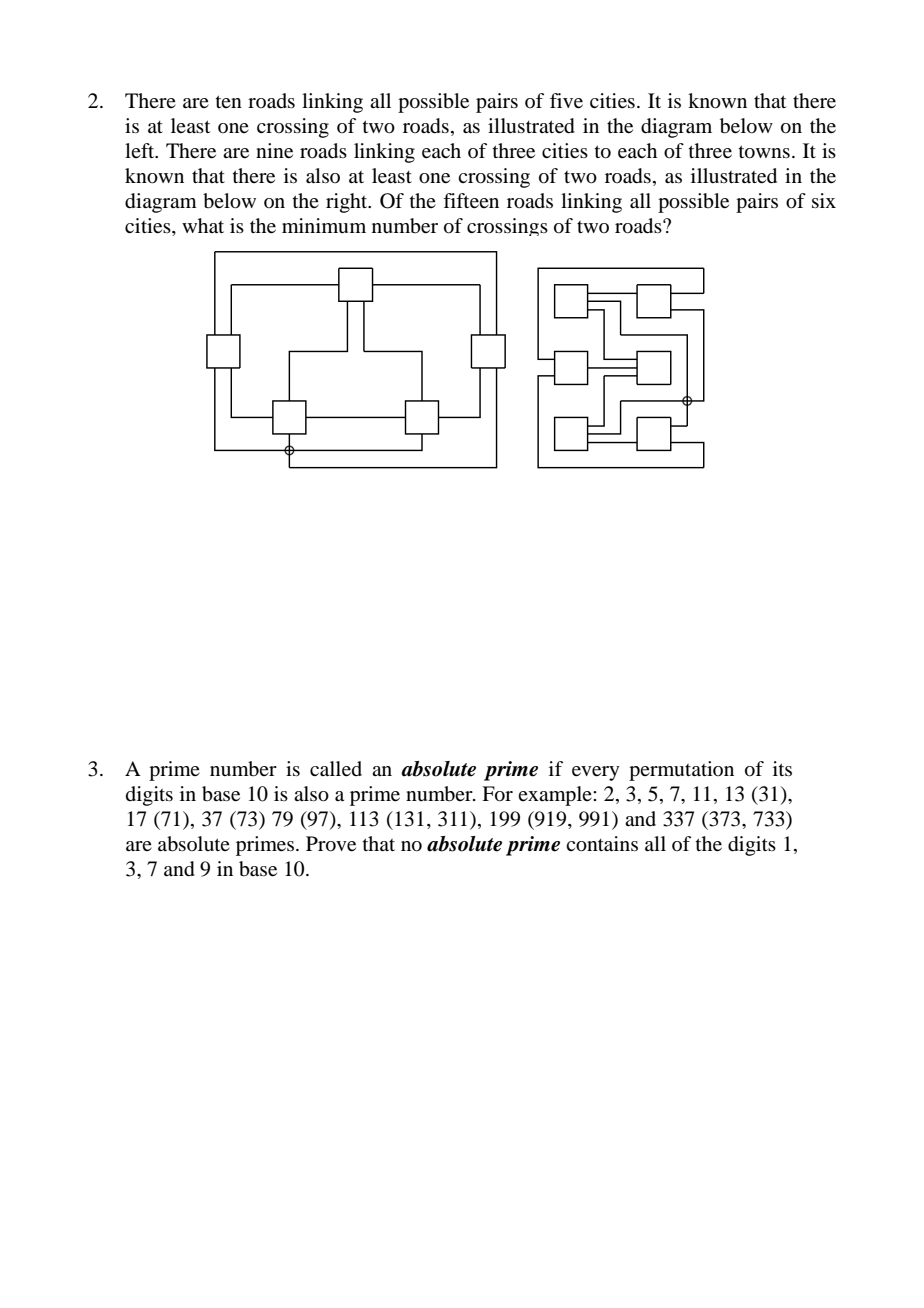 The width and height of the image is (924, 1308). Describe the element at coordinates (331, 844) in the image. I see `Prove` at that location.
